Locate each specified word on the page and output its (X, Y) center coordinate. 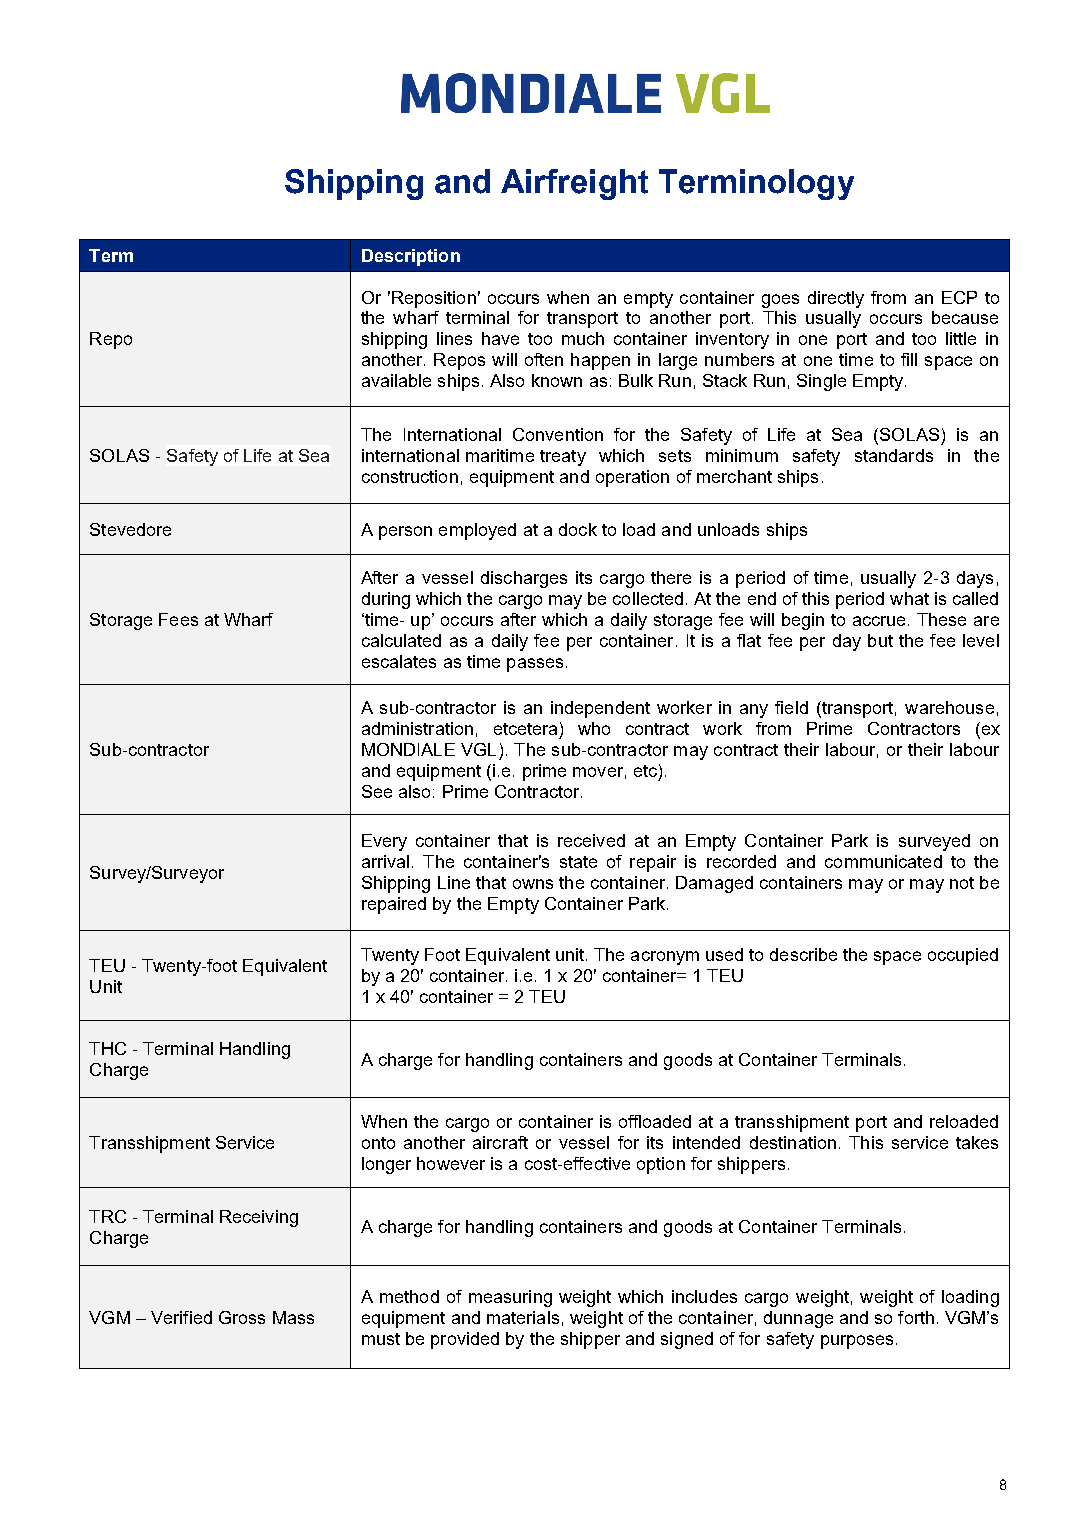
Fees (178, 619)
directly (836, 299)
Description (411, 257)
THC (107, 1048)
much (583, 338)
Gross (242, 1317)
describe (803, 954)
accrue (879, 621)
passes (535, 665)
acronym (665, 958)
